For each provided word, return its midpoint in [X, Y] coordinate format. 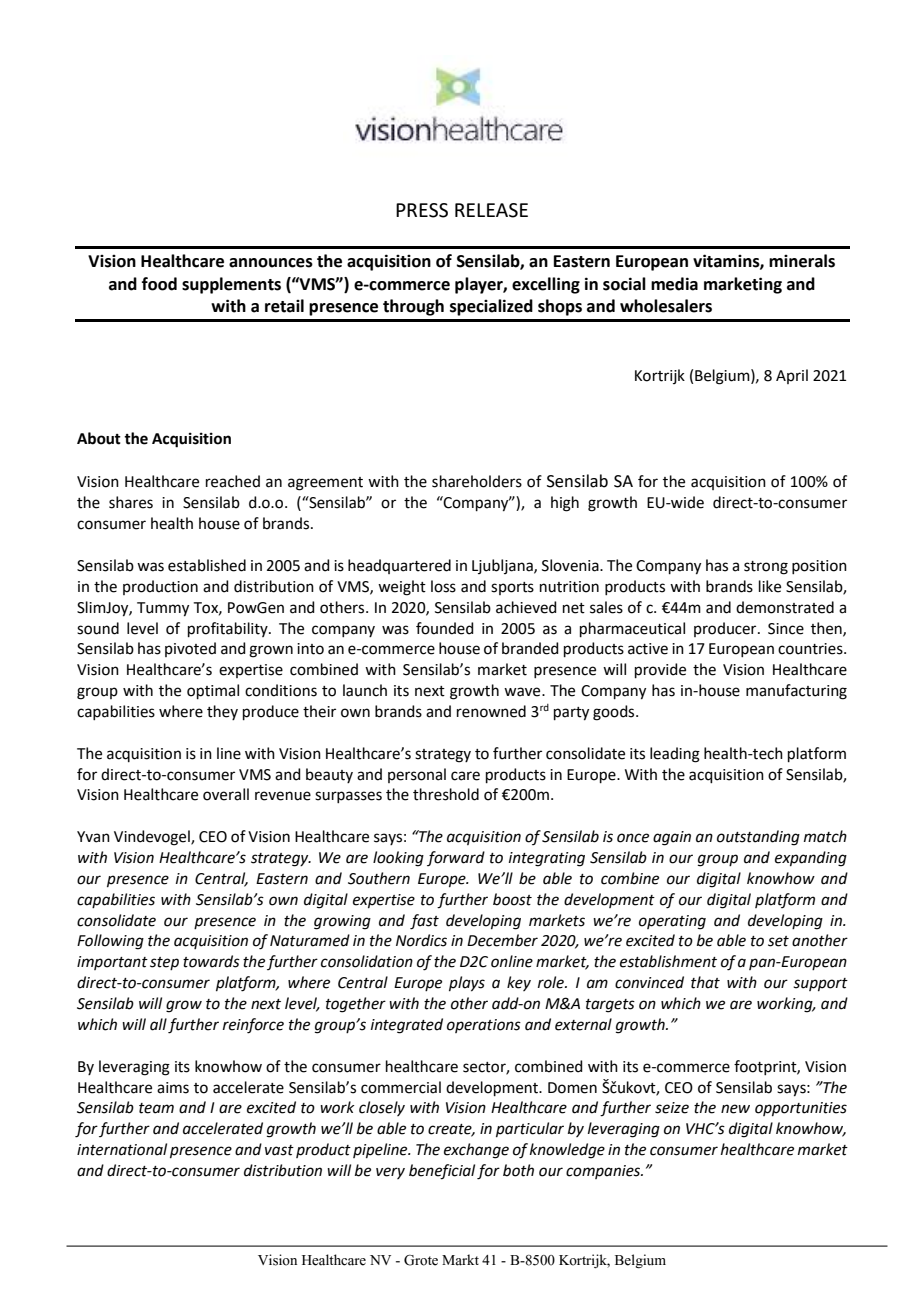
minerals [802, 261]
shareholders [477, 481]
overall [226, 794]
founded [445, 628]
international [122, 1149]
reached [233, 481]
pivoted [190, 649]
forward [456, 858]
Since [786, 629]
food [159, 284]
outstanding [758, 838]
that [705, 982]
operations [484, 1026]
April [792, 376]
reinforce [253, 1026]
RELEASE [491, 210]
